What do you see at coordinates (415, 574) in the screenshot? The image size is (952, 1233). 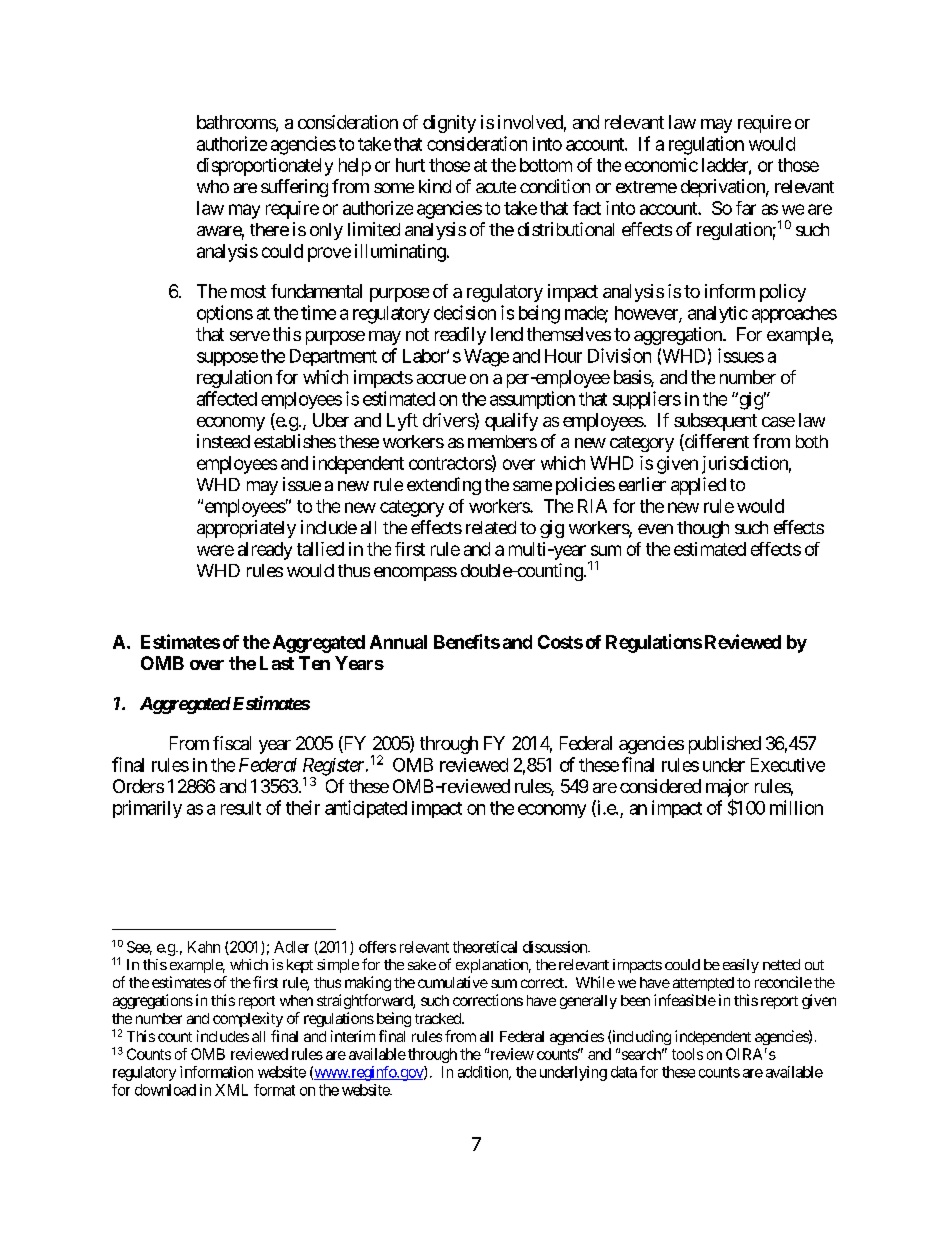 I see `encompass` at bounding box center [415, 574].
